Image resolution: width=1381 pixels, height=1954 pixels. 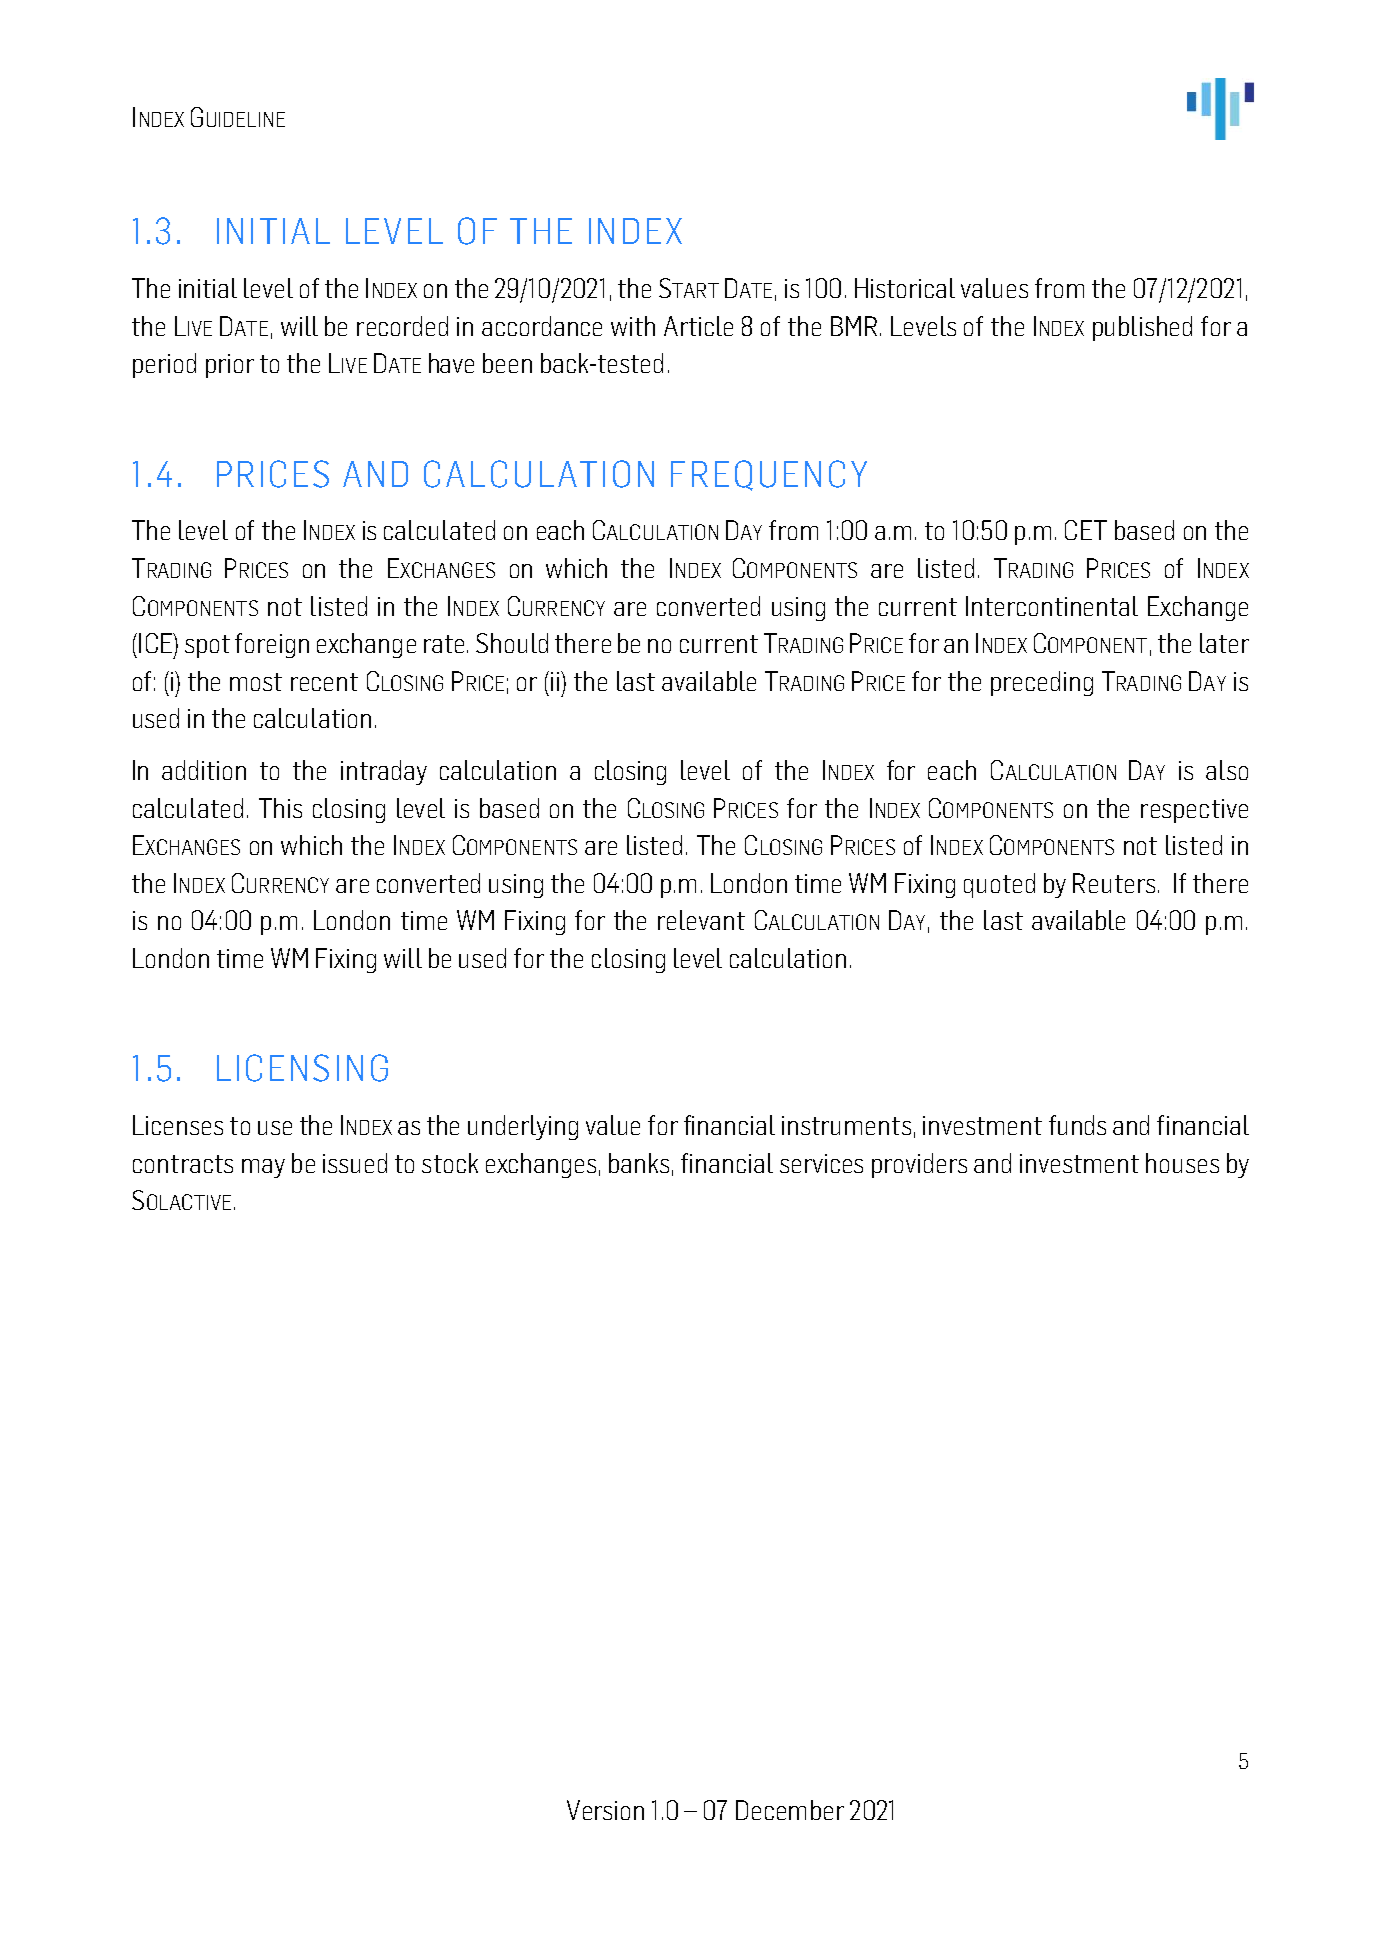 I want to click on published, so click(x=1142, y=328).
